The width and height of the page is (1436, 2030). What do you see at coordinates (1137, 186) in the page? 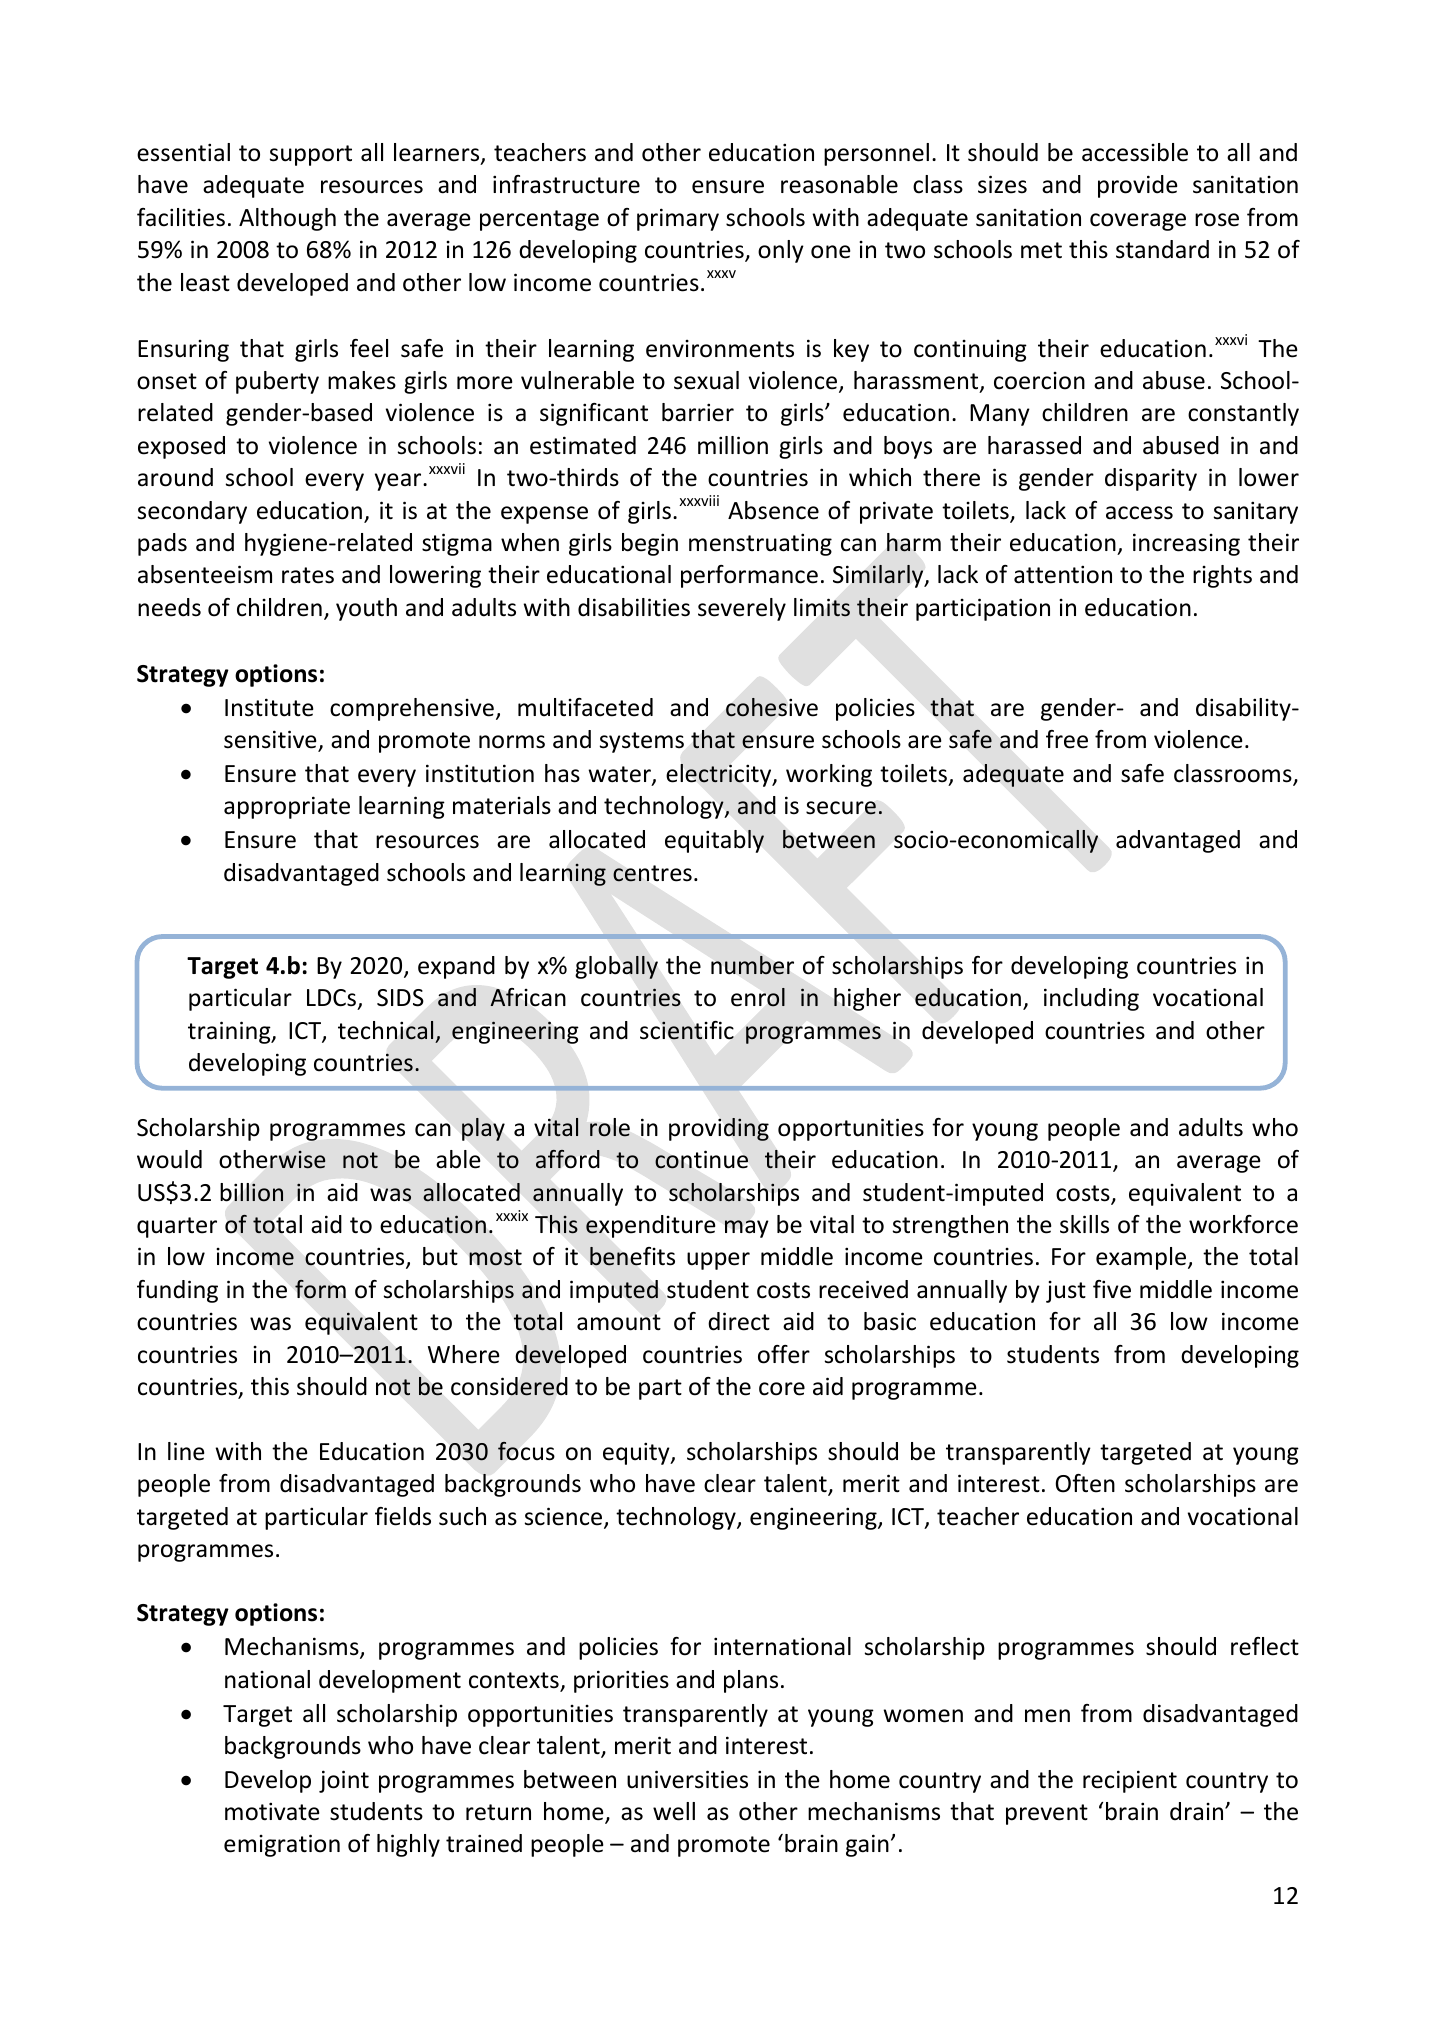
I see `provide` at bounding box center [1137, 186].
